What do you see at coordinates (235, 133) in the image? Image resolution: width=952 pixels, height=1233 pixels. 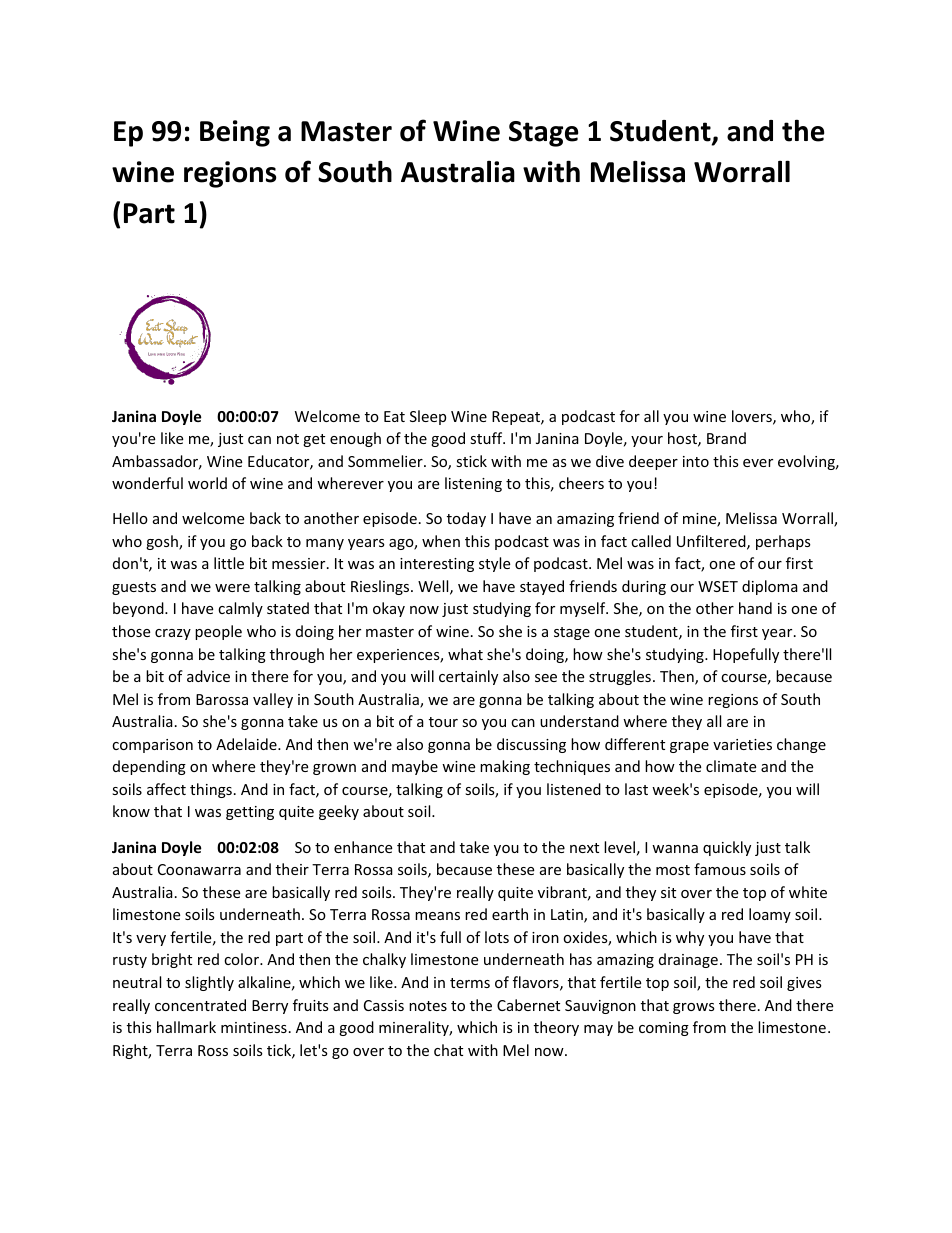 I see `Being` at bounding box center [235, 133].
